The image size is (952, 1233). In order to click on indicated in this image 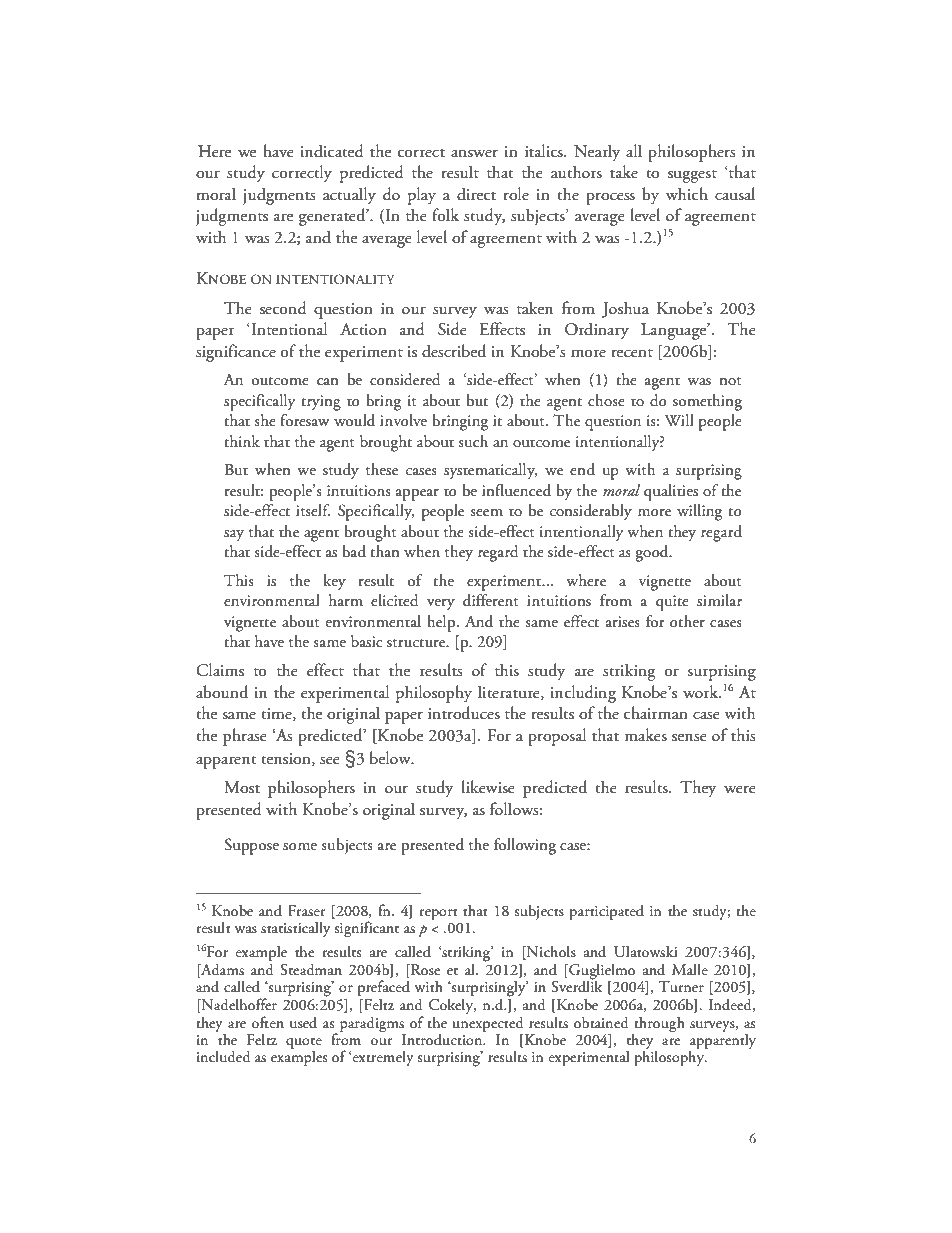, I will do `click(332, 151)`.
